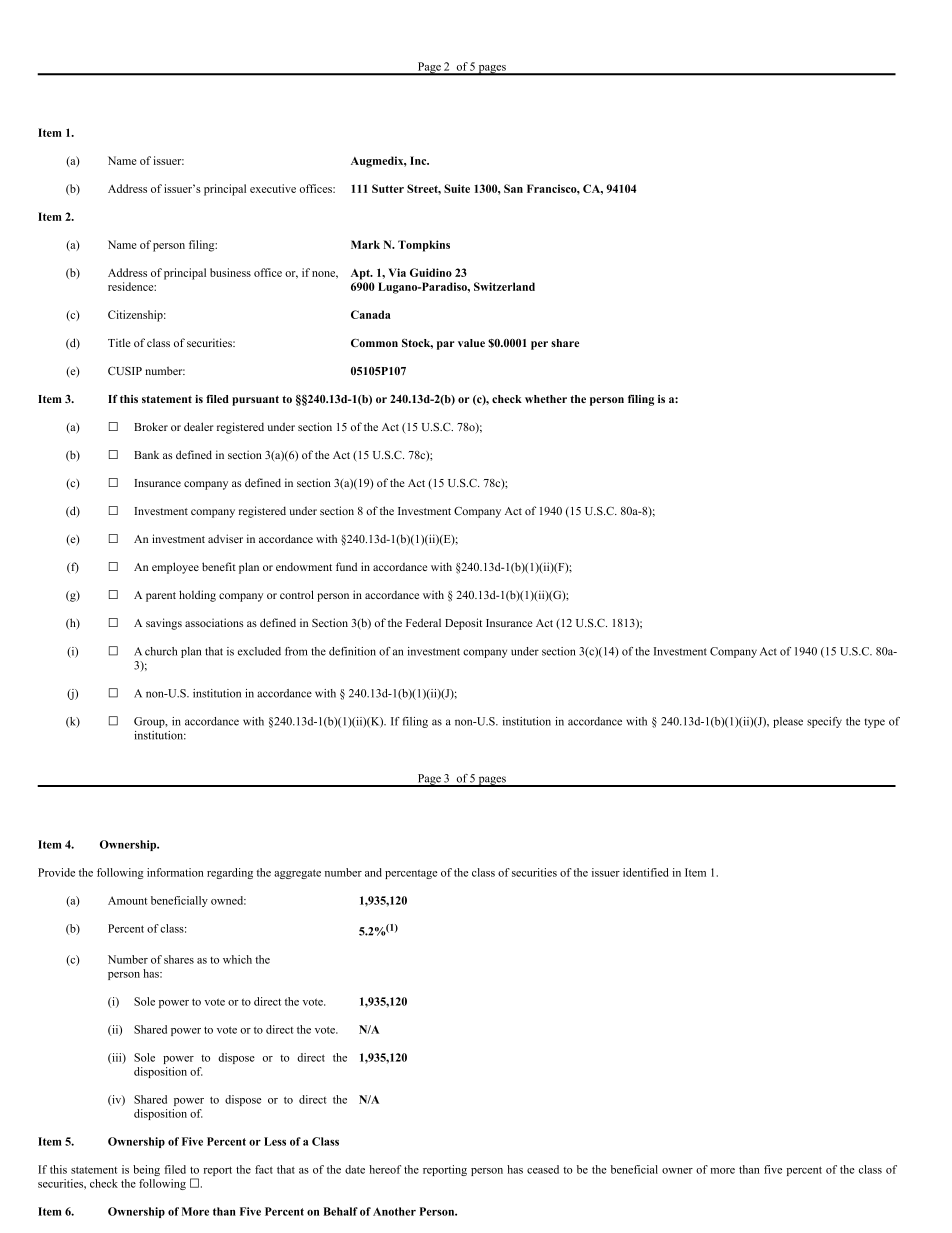  I want to click on whether, so click(546, 399).
